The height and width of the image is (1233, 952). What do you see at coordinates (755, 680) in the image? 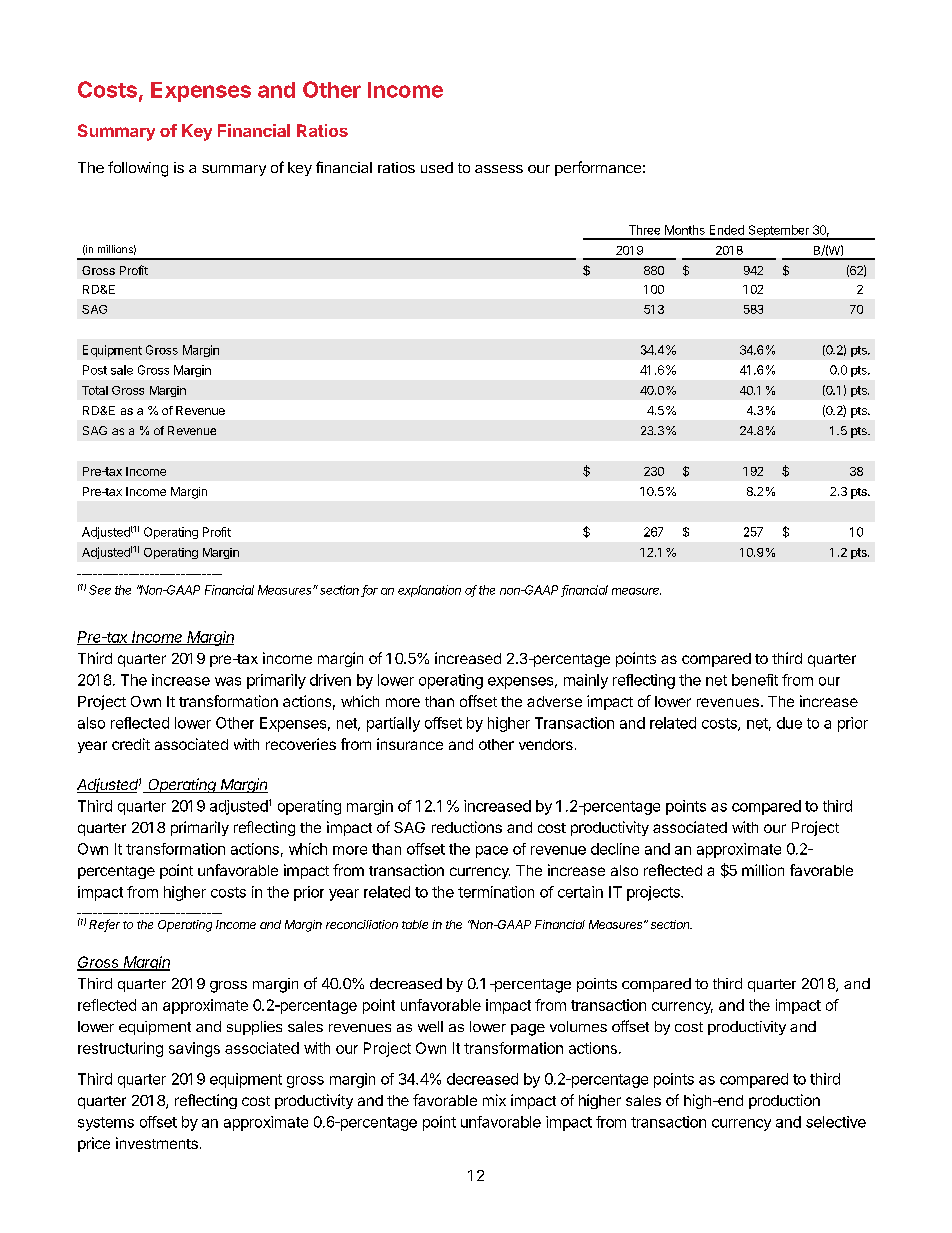
I see `benefit` at bounding box center [755, 680].
